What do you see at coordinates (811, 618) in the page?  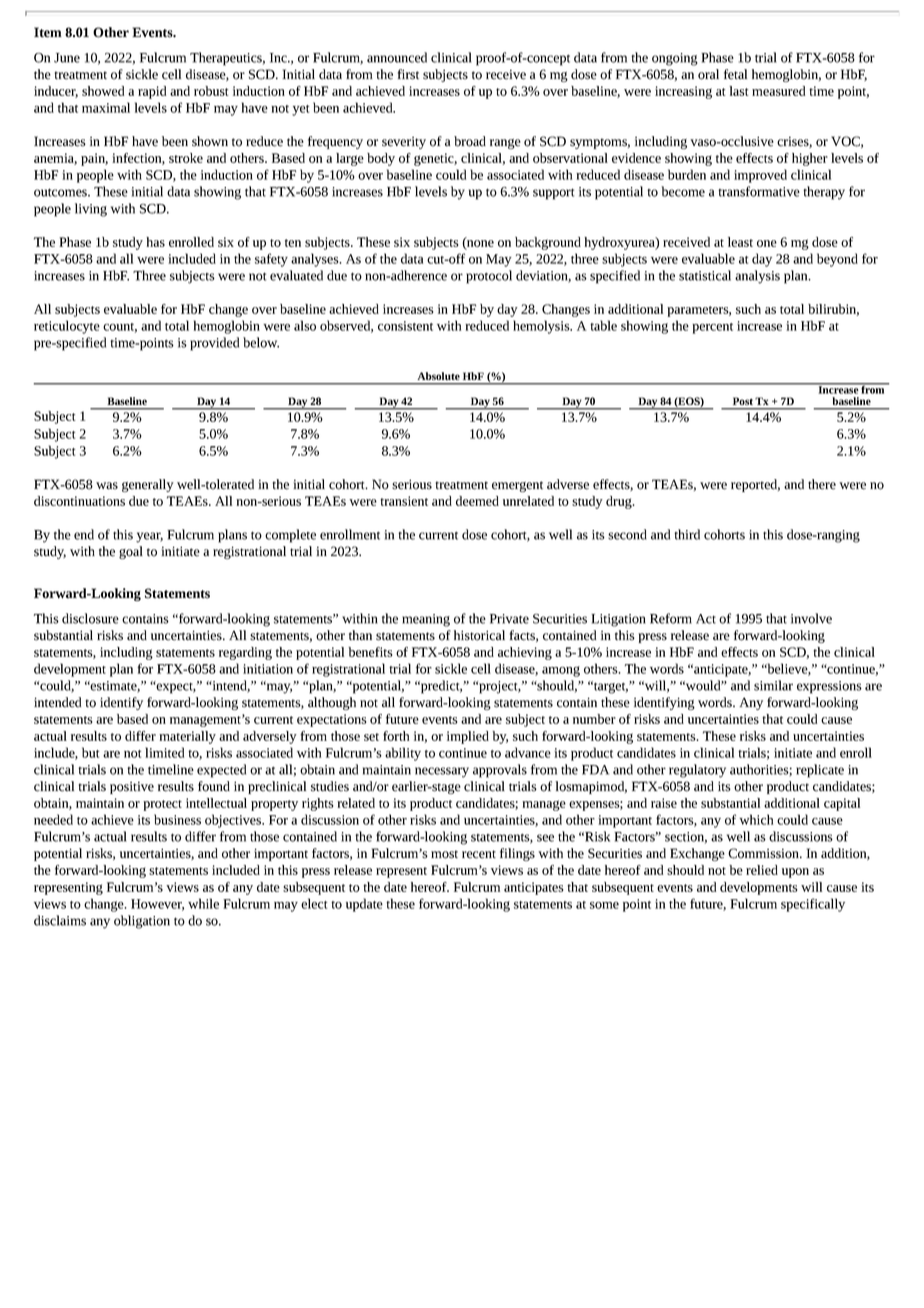 I see `involve` at bounding box center [811, 618].
